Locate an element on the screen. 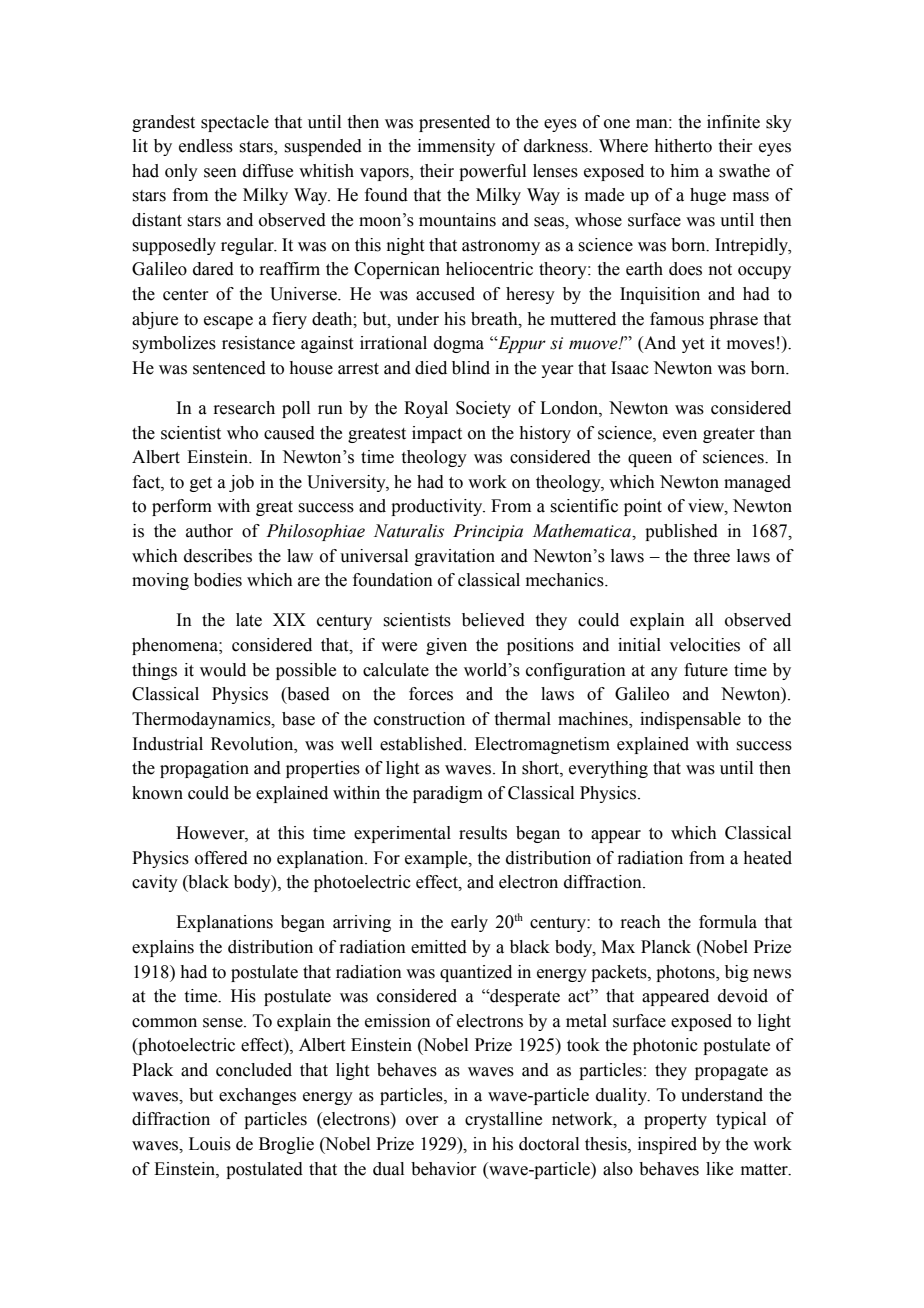 The width and height of the screenshot is (924, 1308). immensity is located at coordinates (456, 147).
